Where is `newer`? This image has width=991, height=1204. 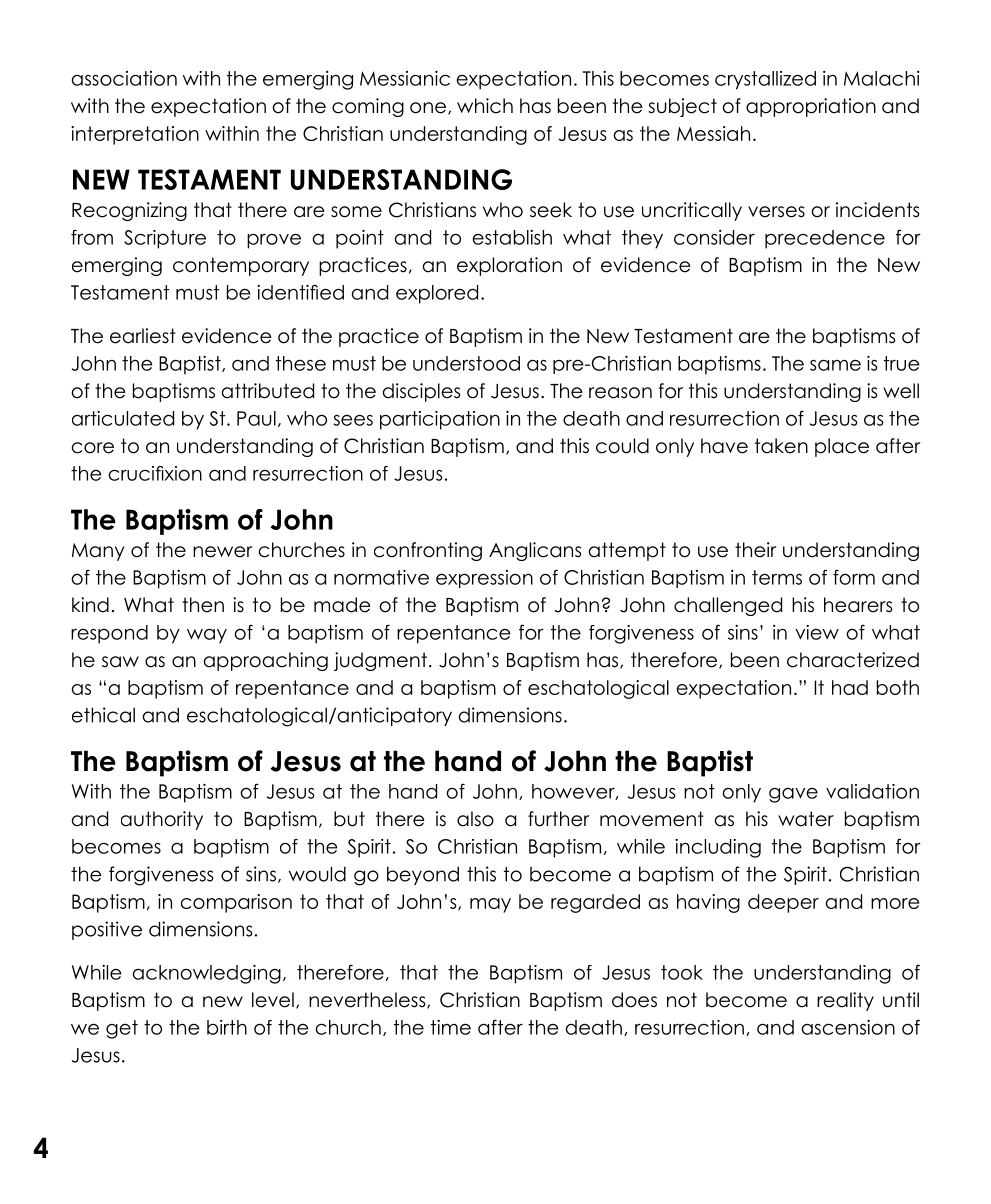
newer is located at coordinates (223, 552).
